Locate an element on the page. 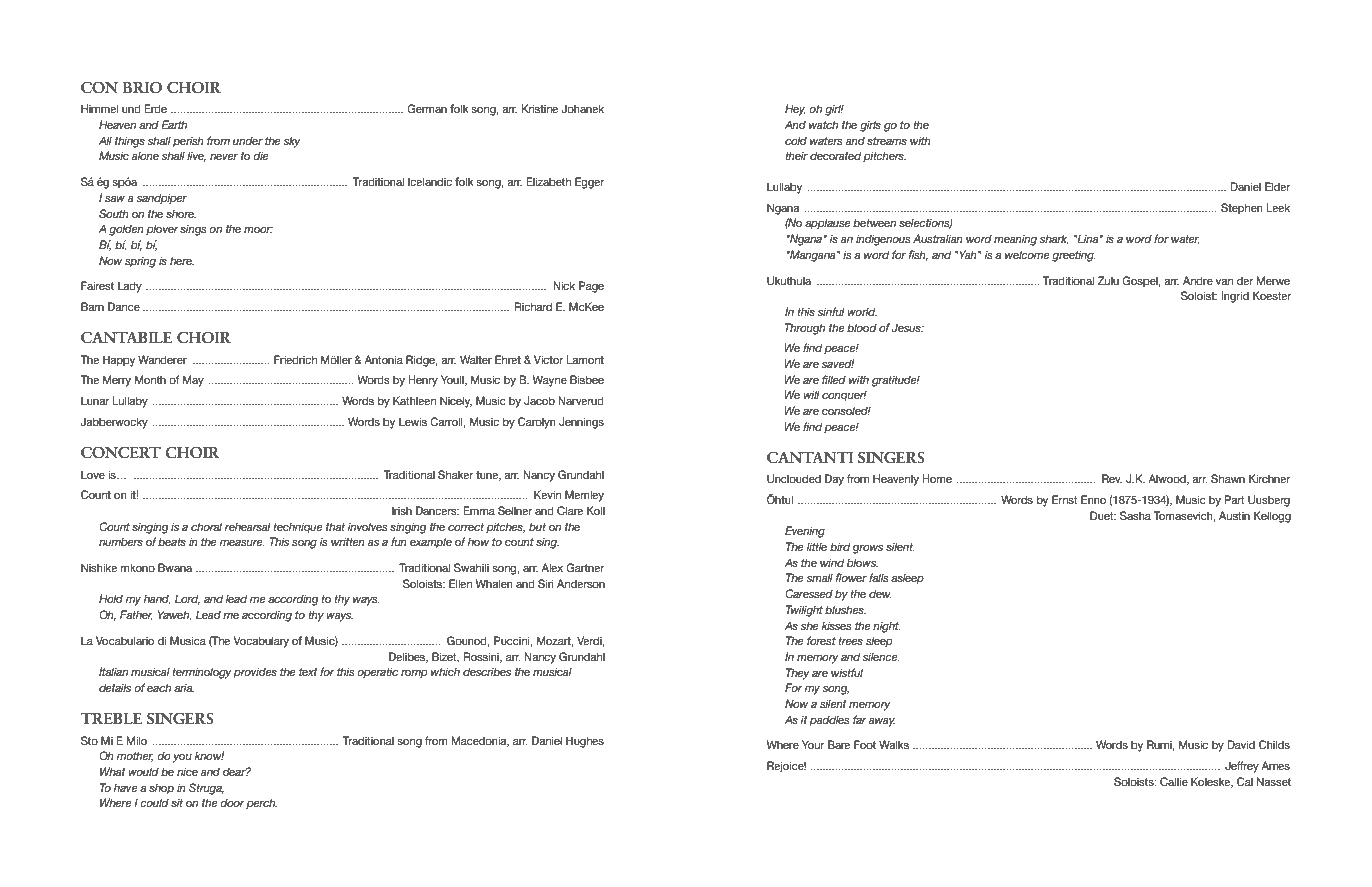 The width and height of the page is (1372, 887). Lady is located at coordinates (130, 287).
